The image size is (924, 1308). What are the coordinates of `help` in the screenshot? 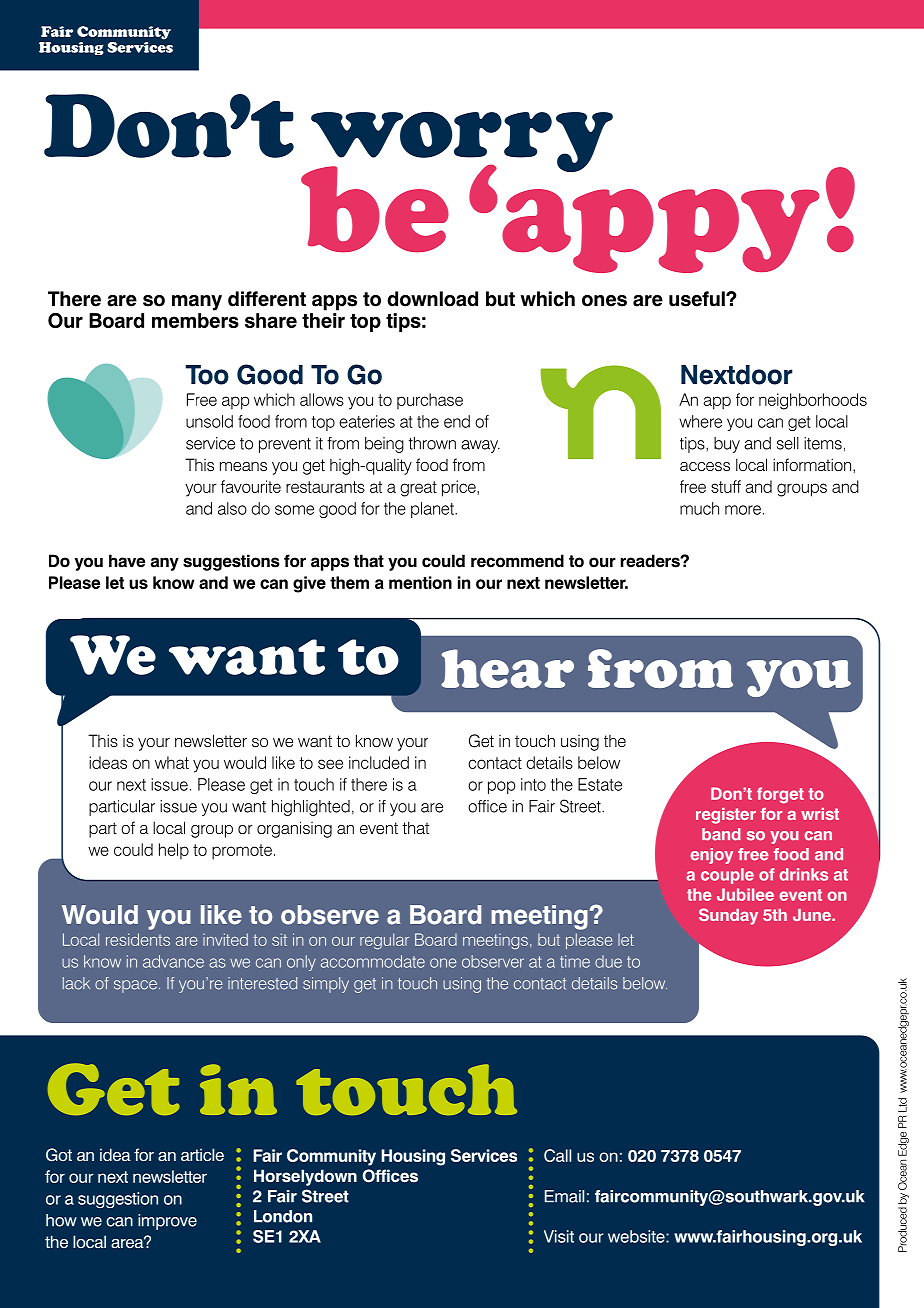 It's located at (174, 851).
